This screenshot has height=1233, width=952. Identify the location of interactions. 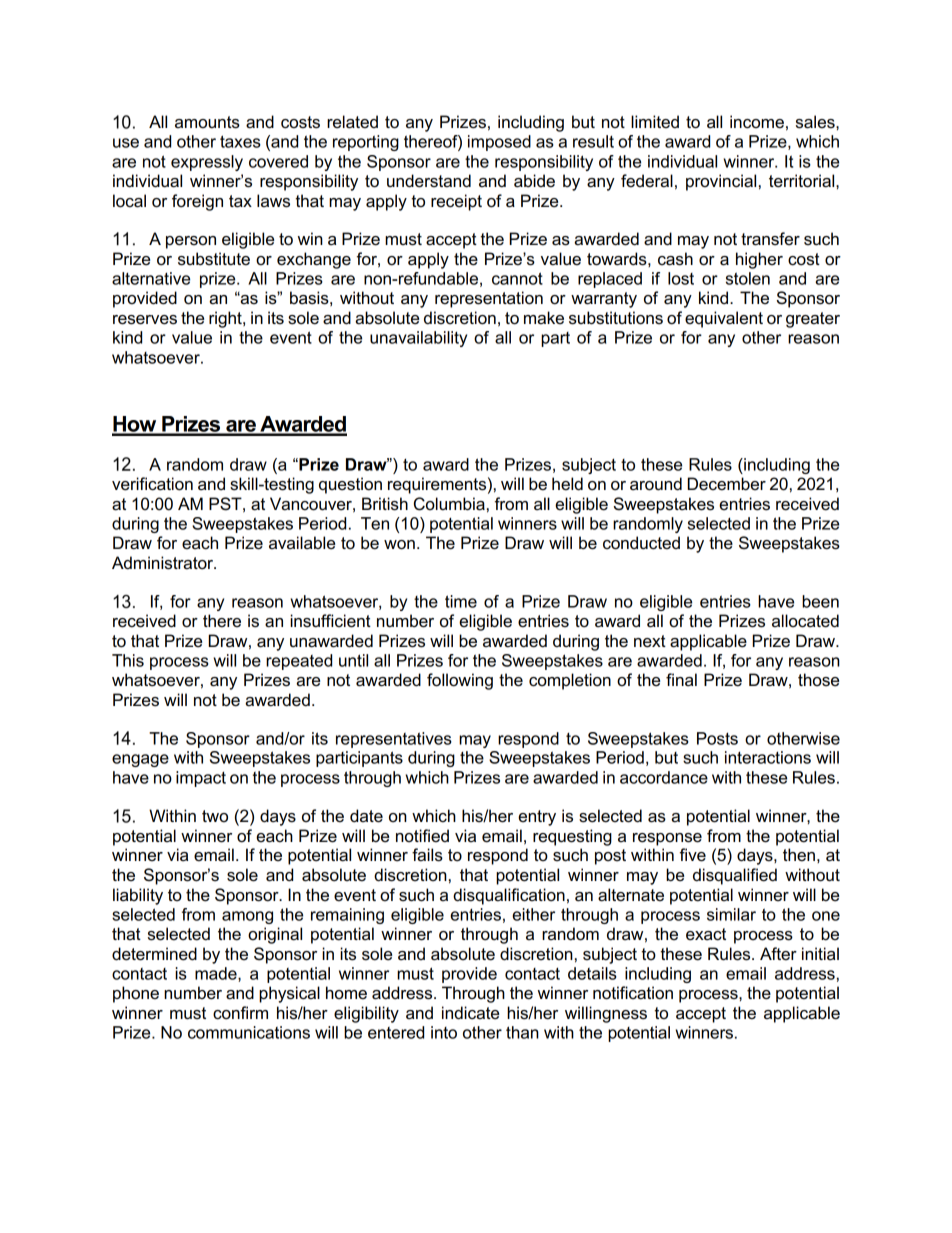
(768, 757).
